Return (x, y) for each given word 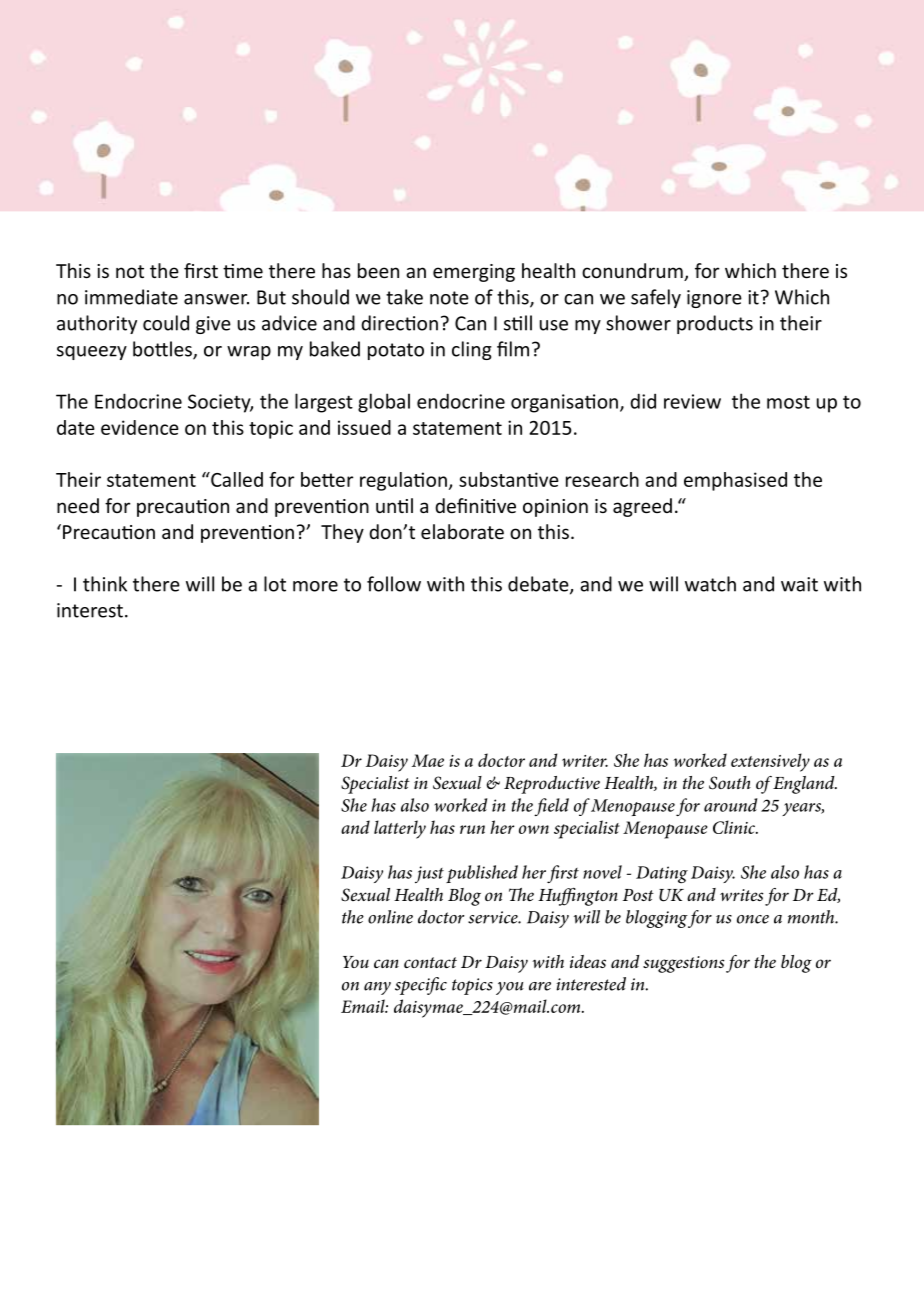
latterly (400, 829)
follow (394, 584)
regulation (403, 481)
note (449, 298)
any (377, 988)
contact (430, 962)
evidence (140, 427)
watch (710, 584)
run (472, 829)
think (105, 584)
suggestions (683, 964)
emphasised (735, 481)
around (730, 805)
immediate (131, 297)
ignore (714, 299)
